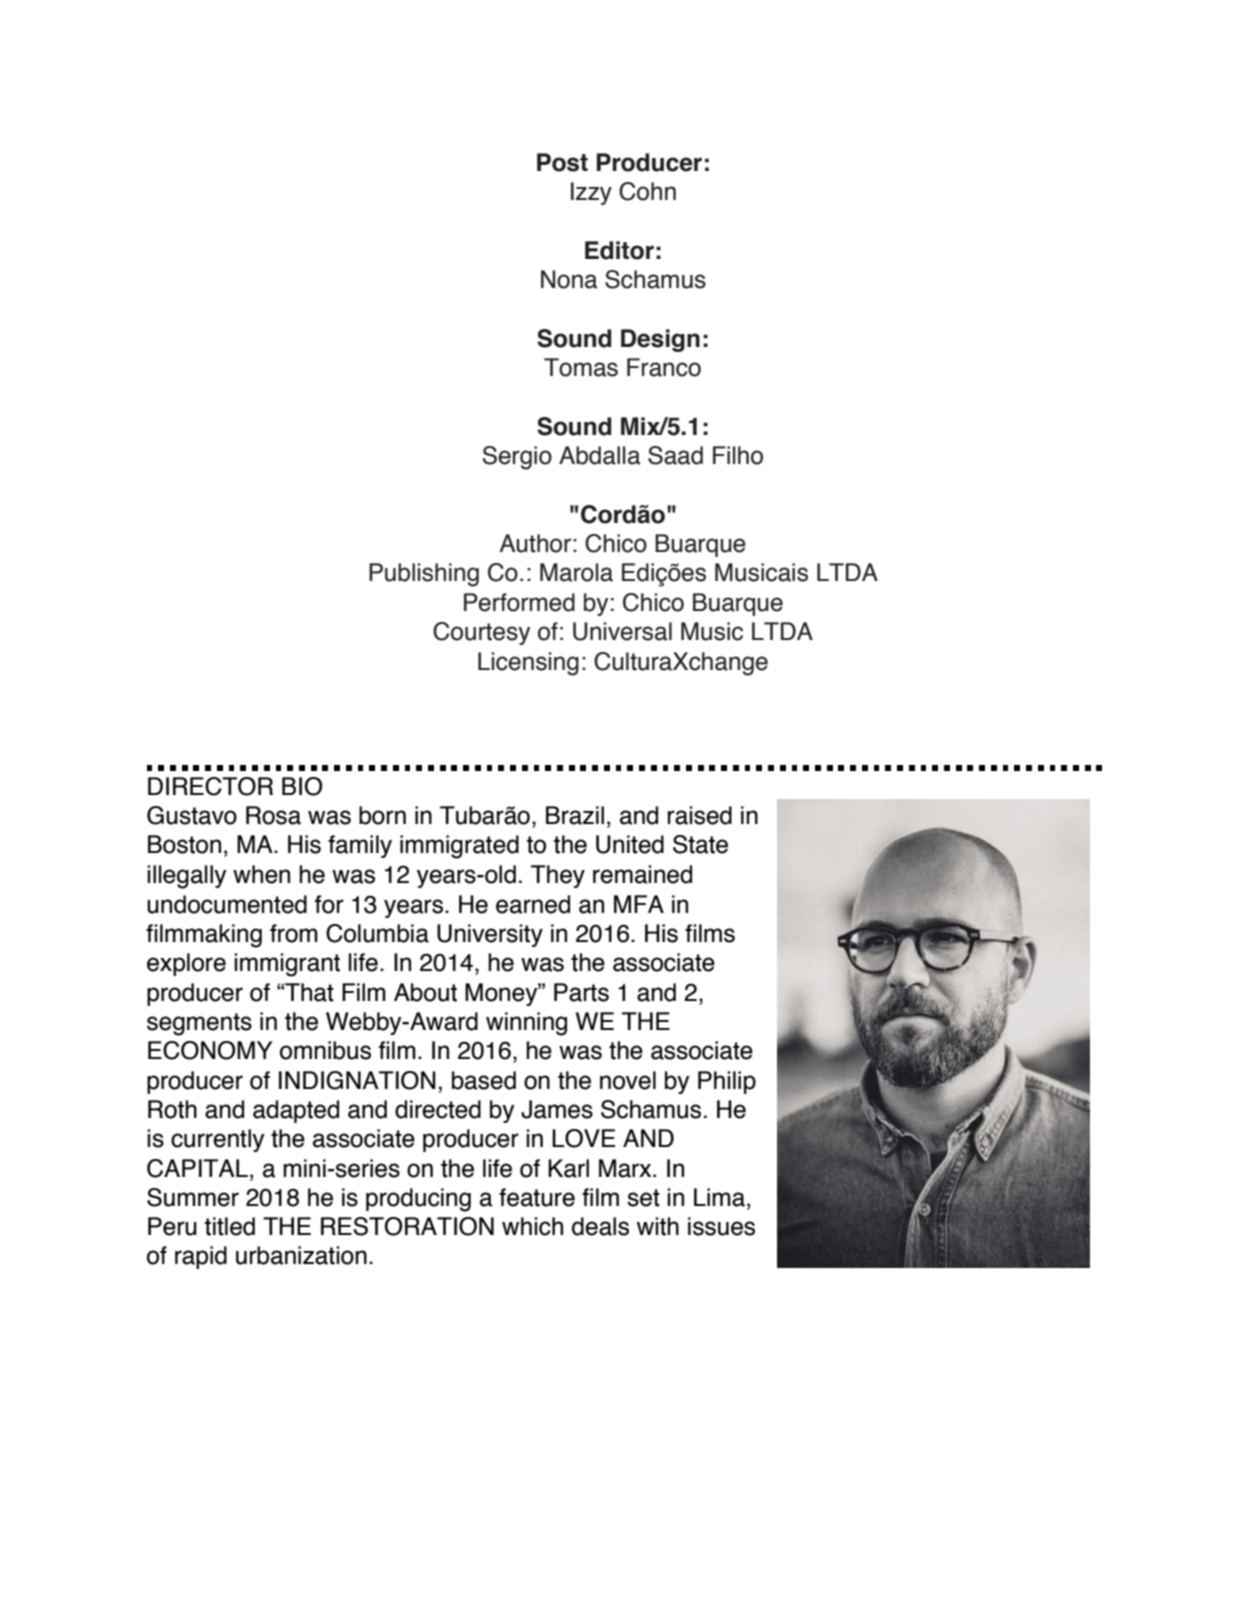 The image size is (1246, 1613). I want to click on titled, so click(230, 1226).
